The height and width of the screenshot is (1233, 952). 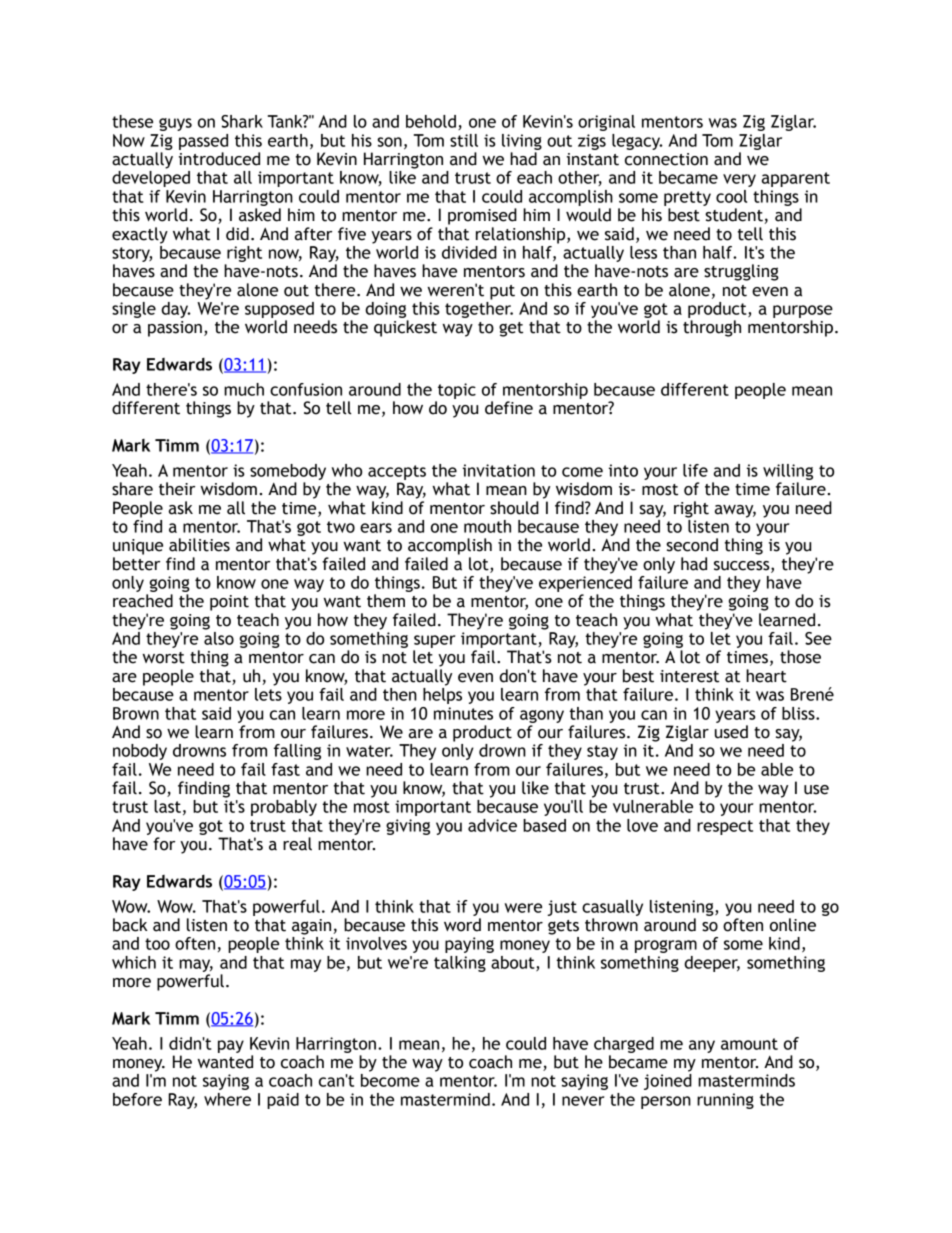 I want to click on used, so click(x=731, y=732).
